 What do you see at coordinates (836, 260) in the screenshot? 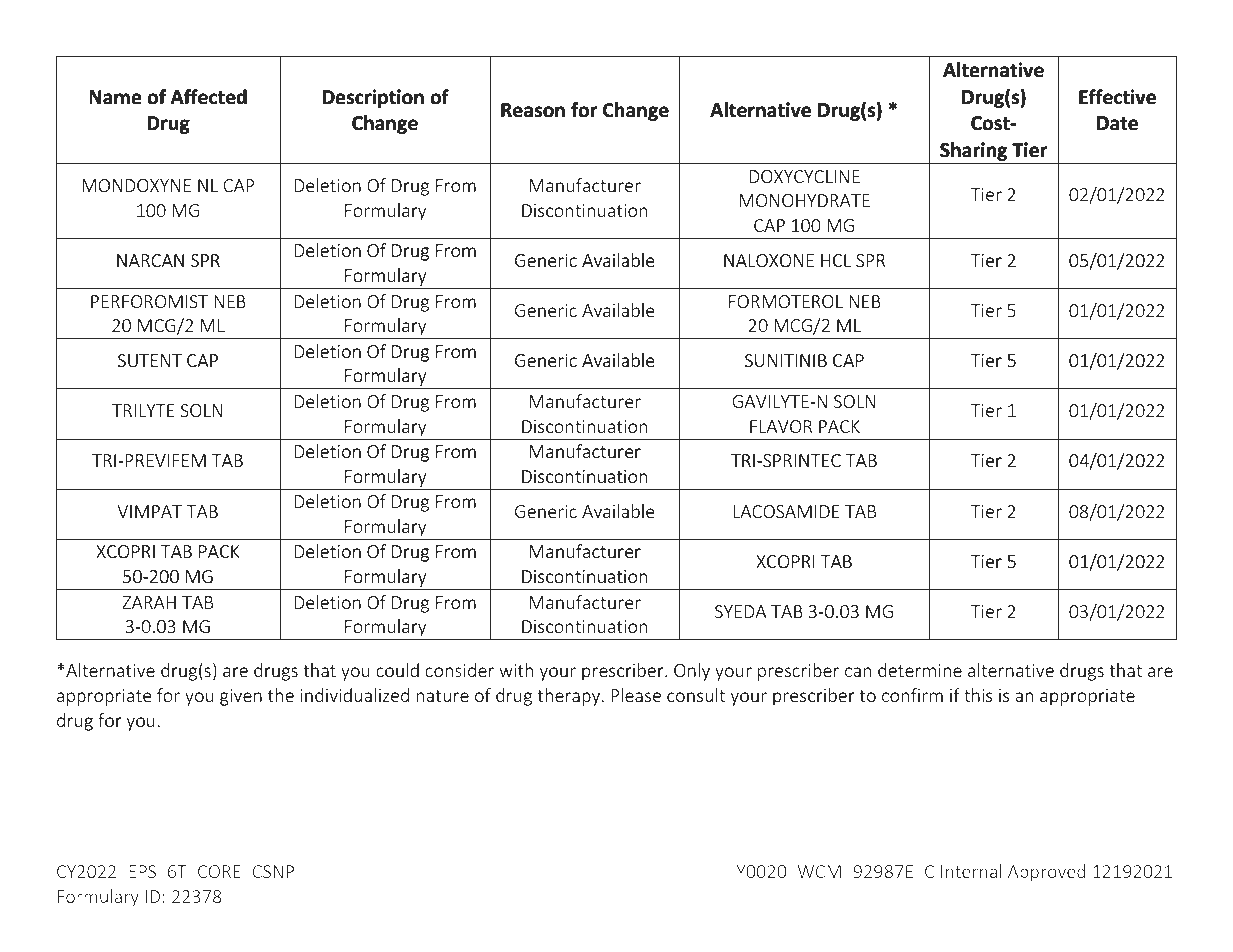
I see `HCL` at bounding box center [836, 260].
